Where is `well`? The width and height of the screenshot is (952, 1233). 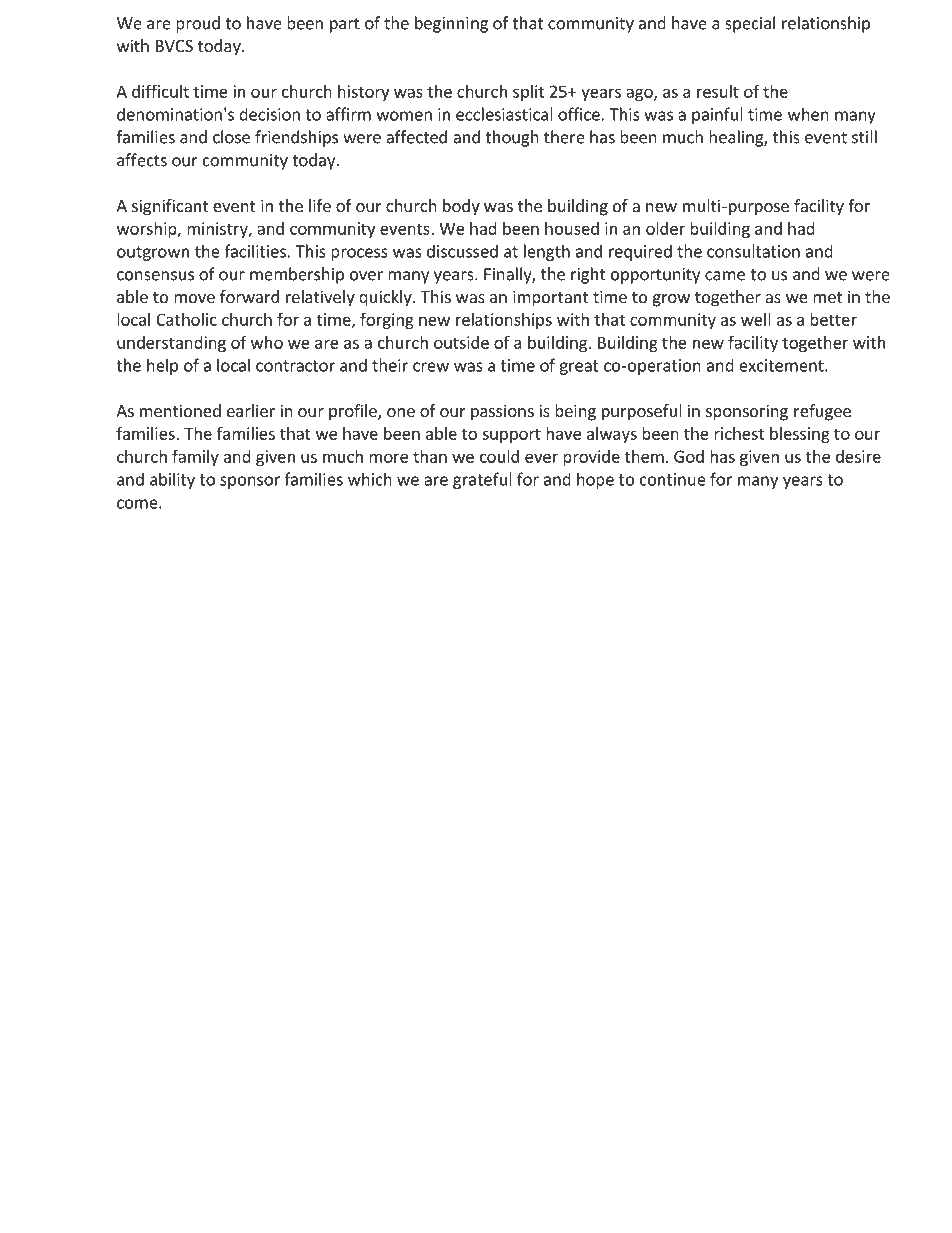
well is located at coordinates (756, 319).
